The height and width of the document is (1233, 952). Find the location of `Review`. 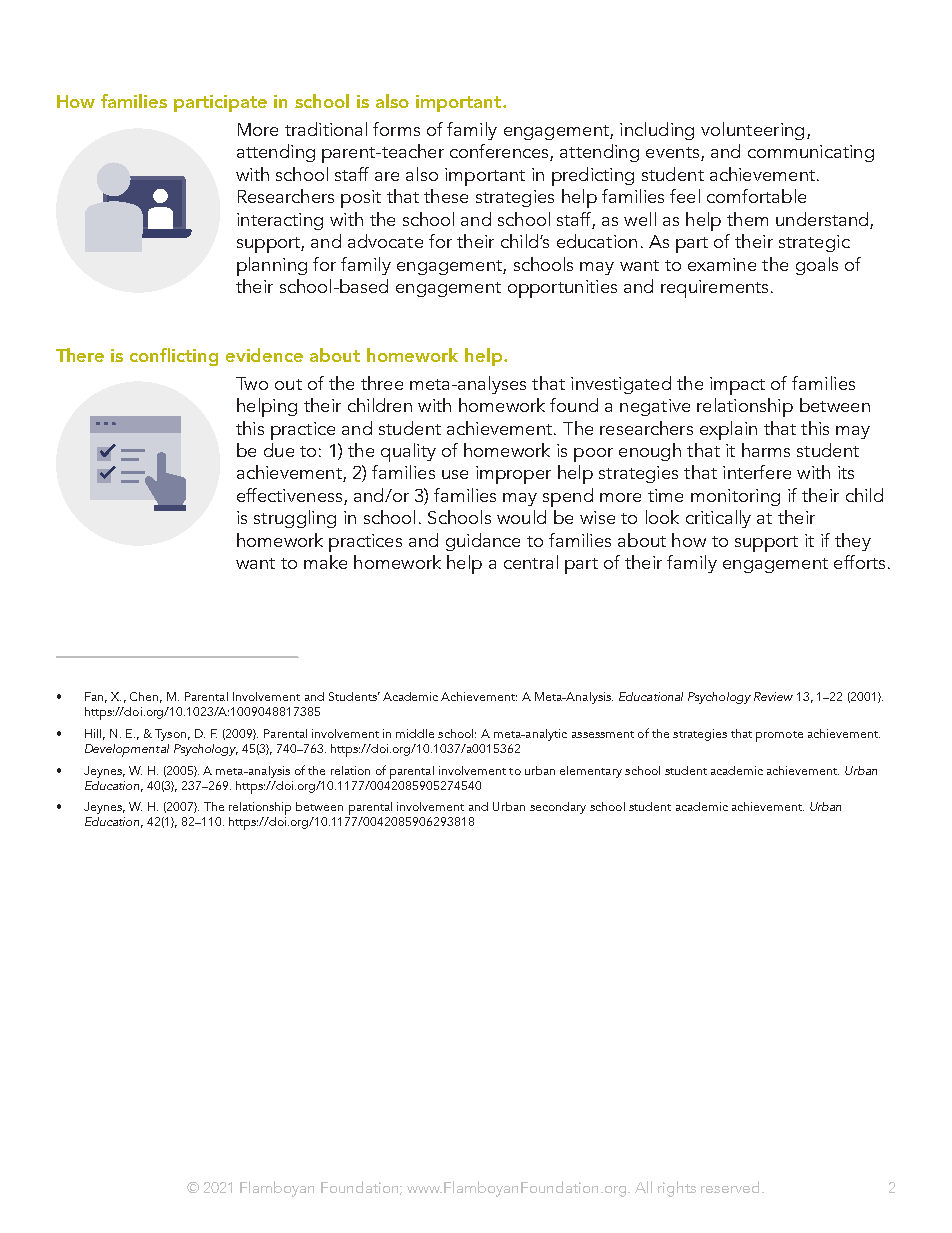

Review is located at coordinates (773, 696).
